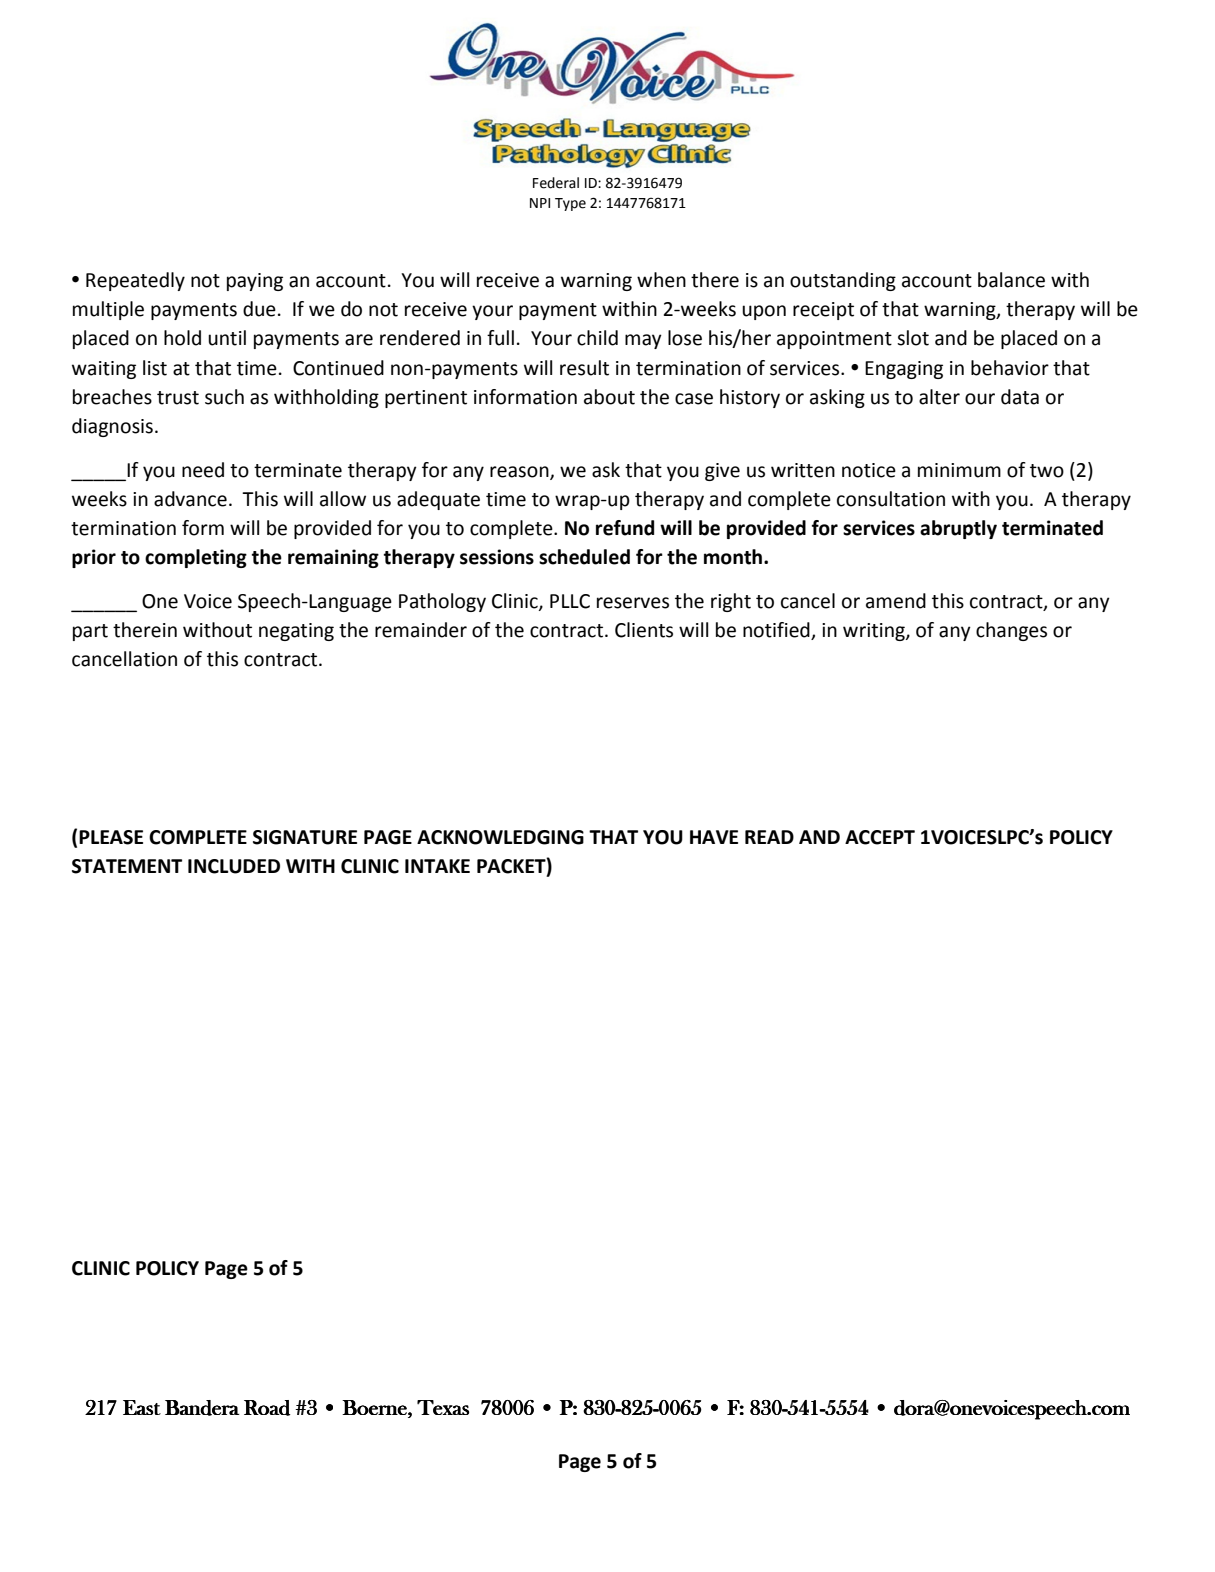 This screenshot has height=1572, width=1215. Describe the element at coordinates (570, 601) in the screenshot. I see `PLLC` at that location.
